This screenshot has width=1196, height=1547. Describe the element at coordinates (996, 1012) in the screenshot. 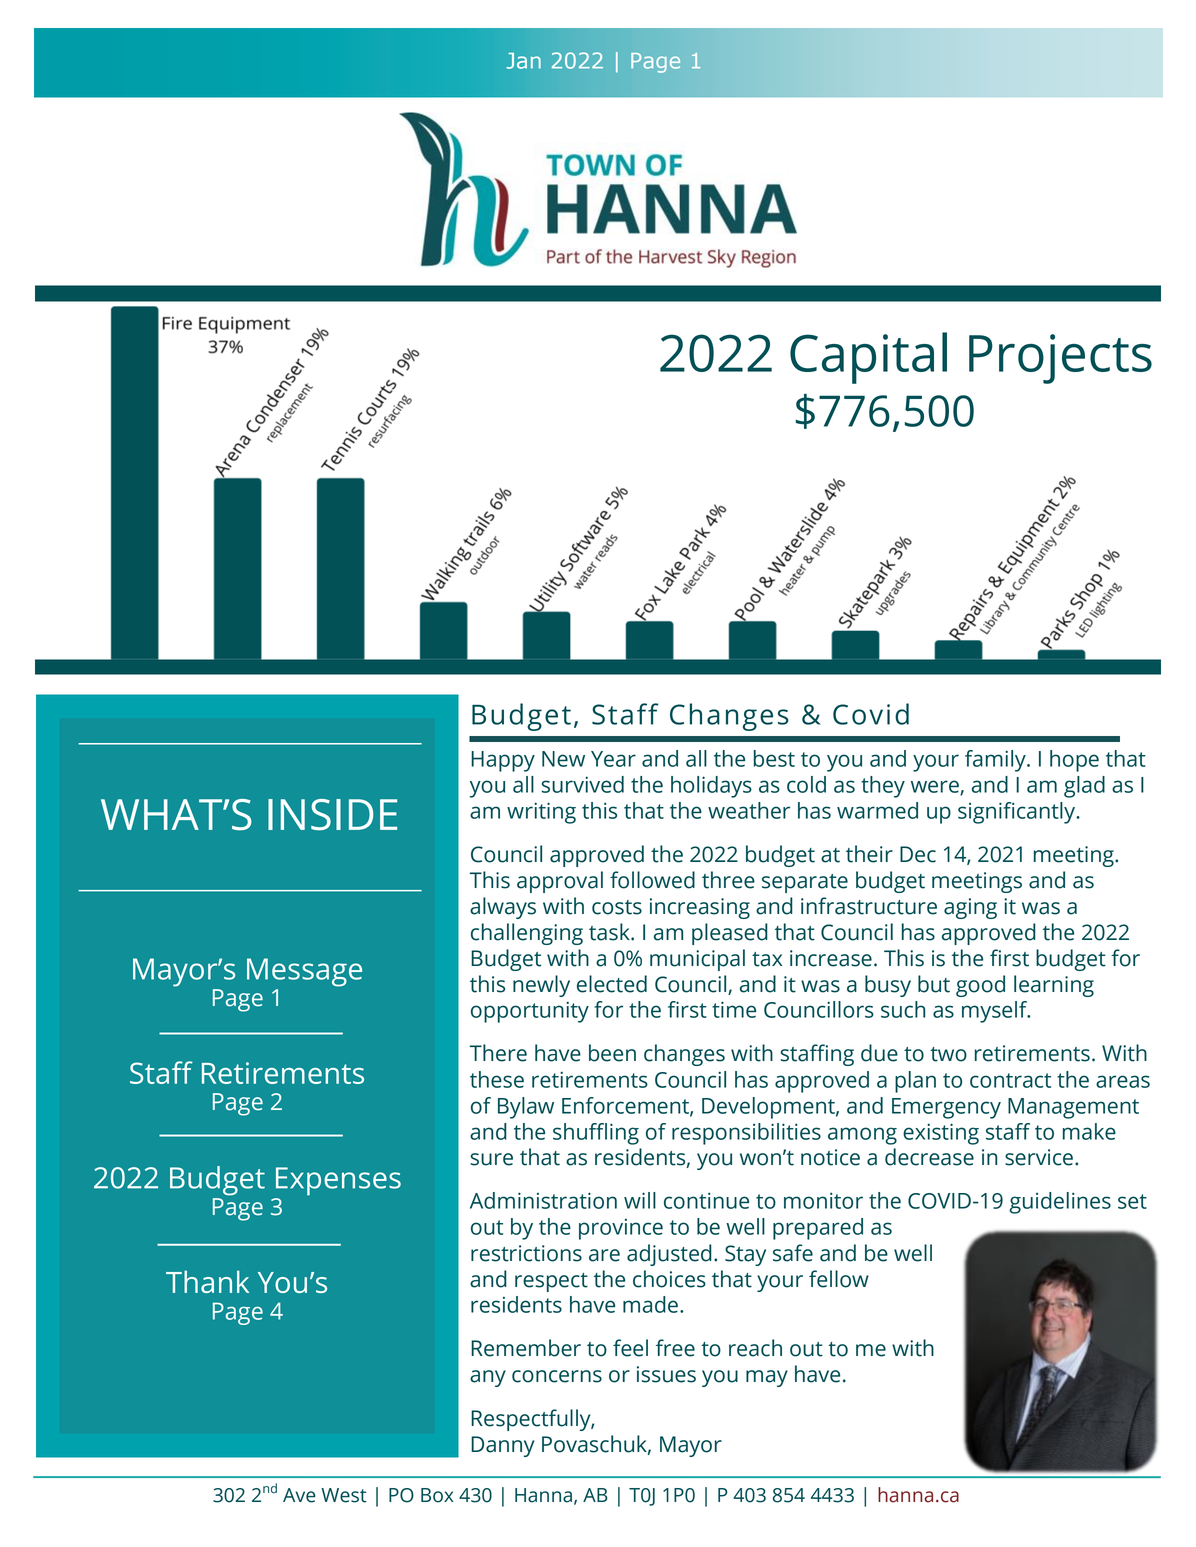

I see `myself` at that location.
